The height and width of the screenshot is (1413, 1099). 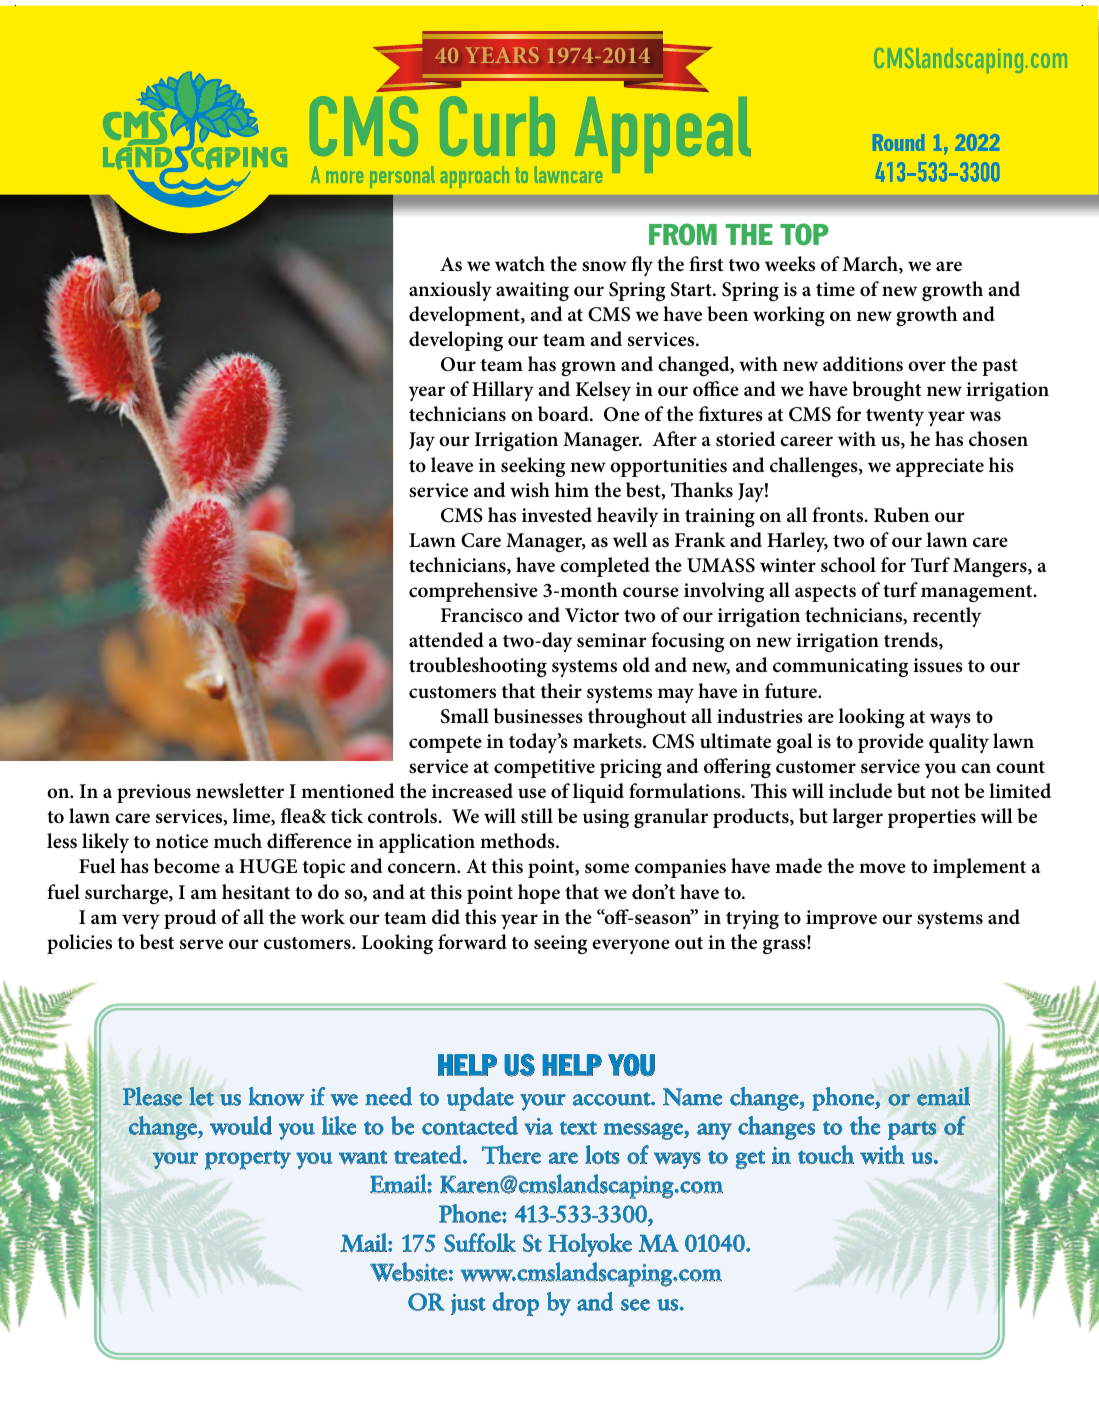 What do you see at coordinates (902, 515) in the screenshot?
I see `Ruben` at bounding box center [902, 515].
